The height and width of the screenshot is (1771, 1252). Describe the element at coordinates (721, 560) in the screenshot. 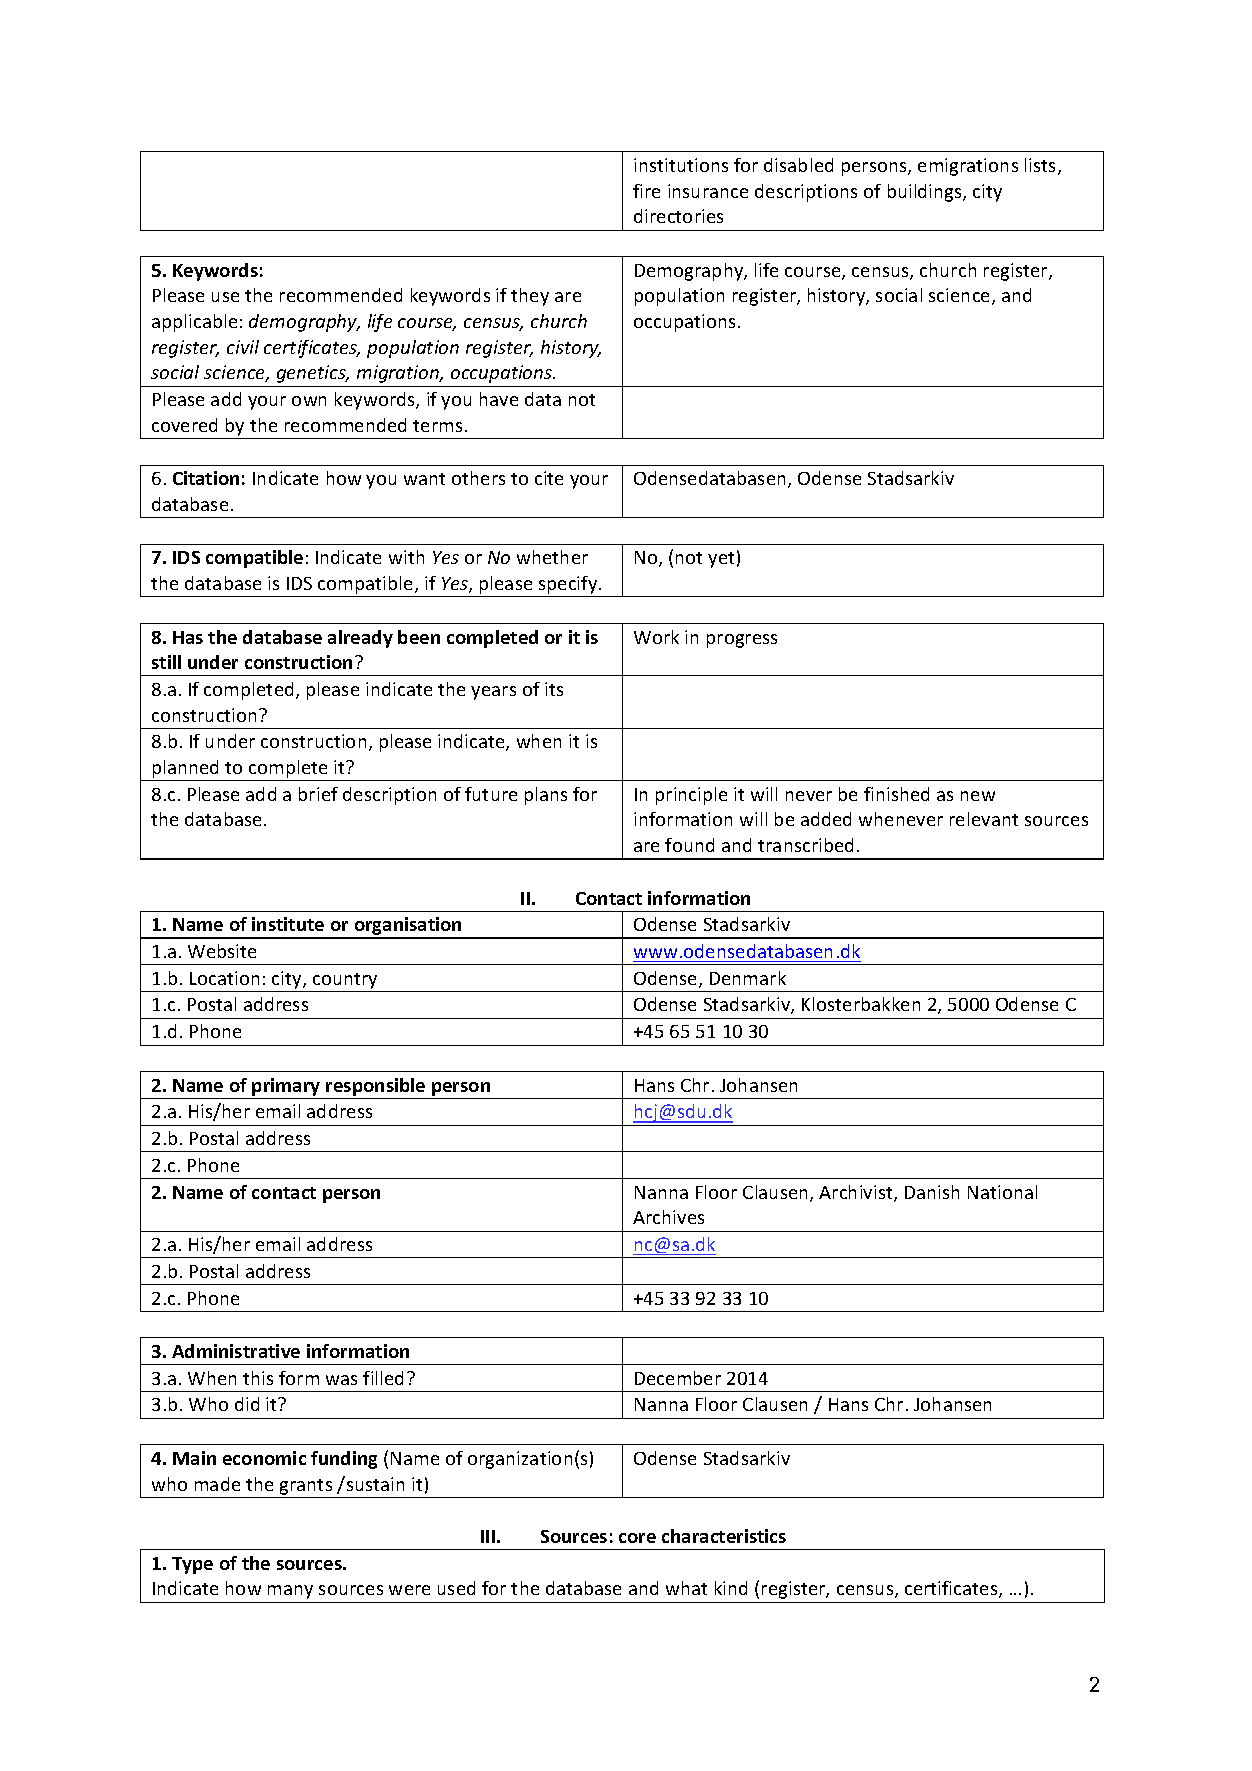

I see `yet` at that location.
